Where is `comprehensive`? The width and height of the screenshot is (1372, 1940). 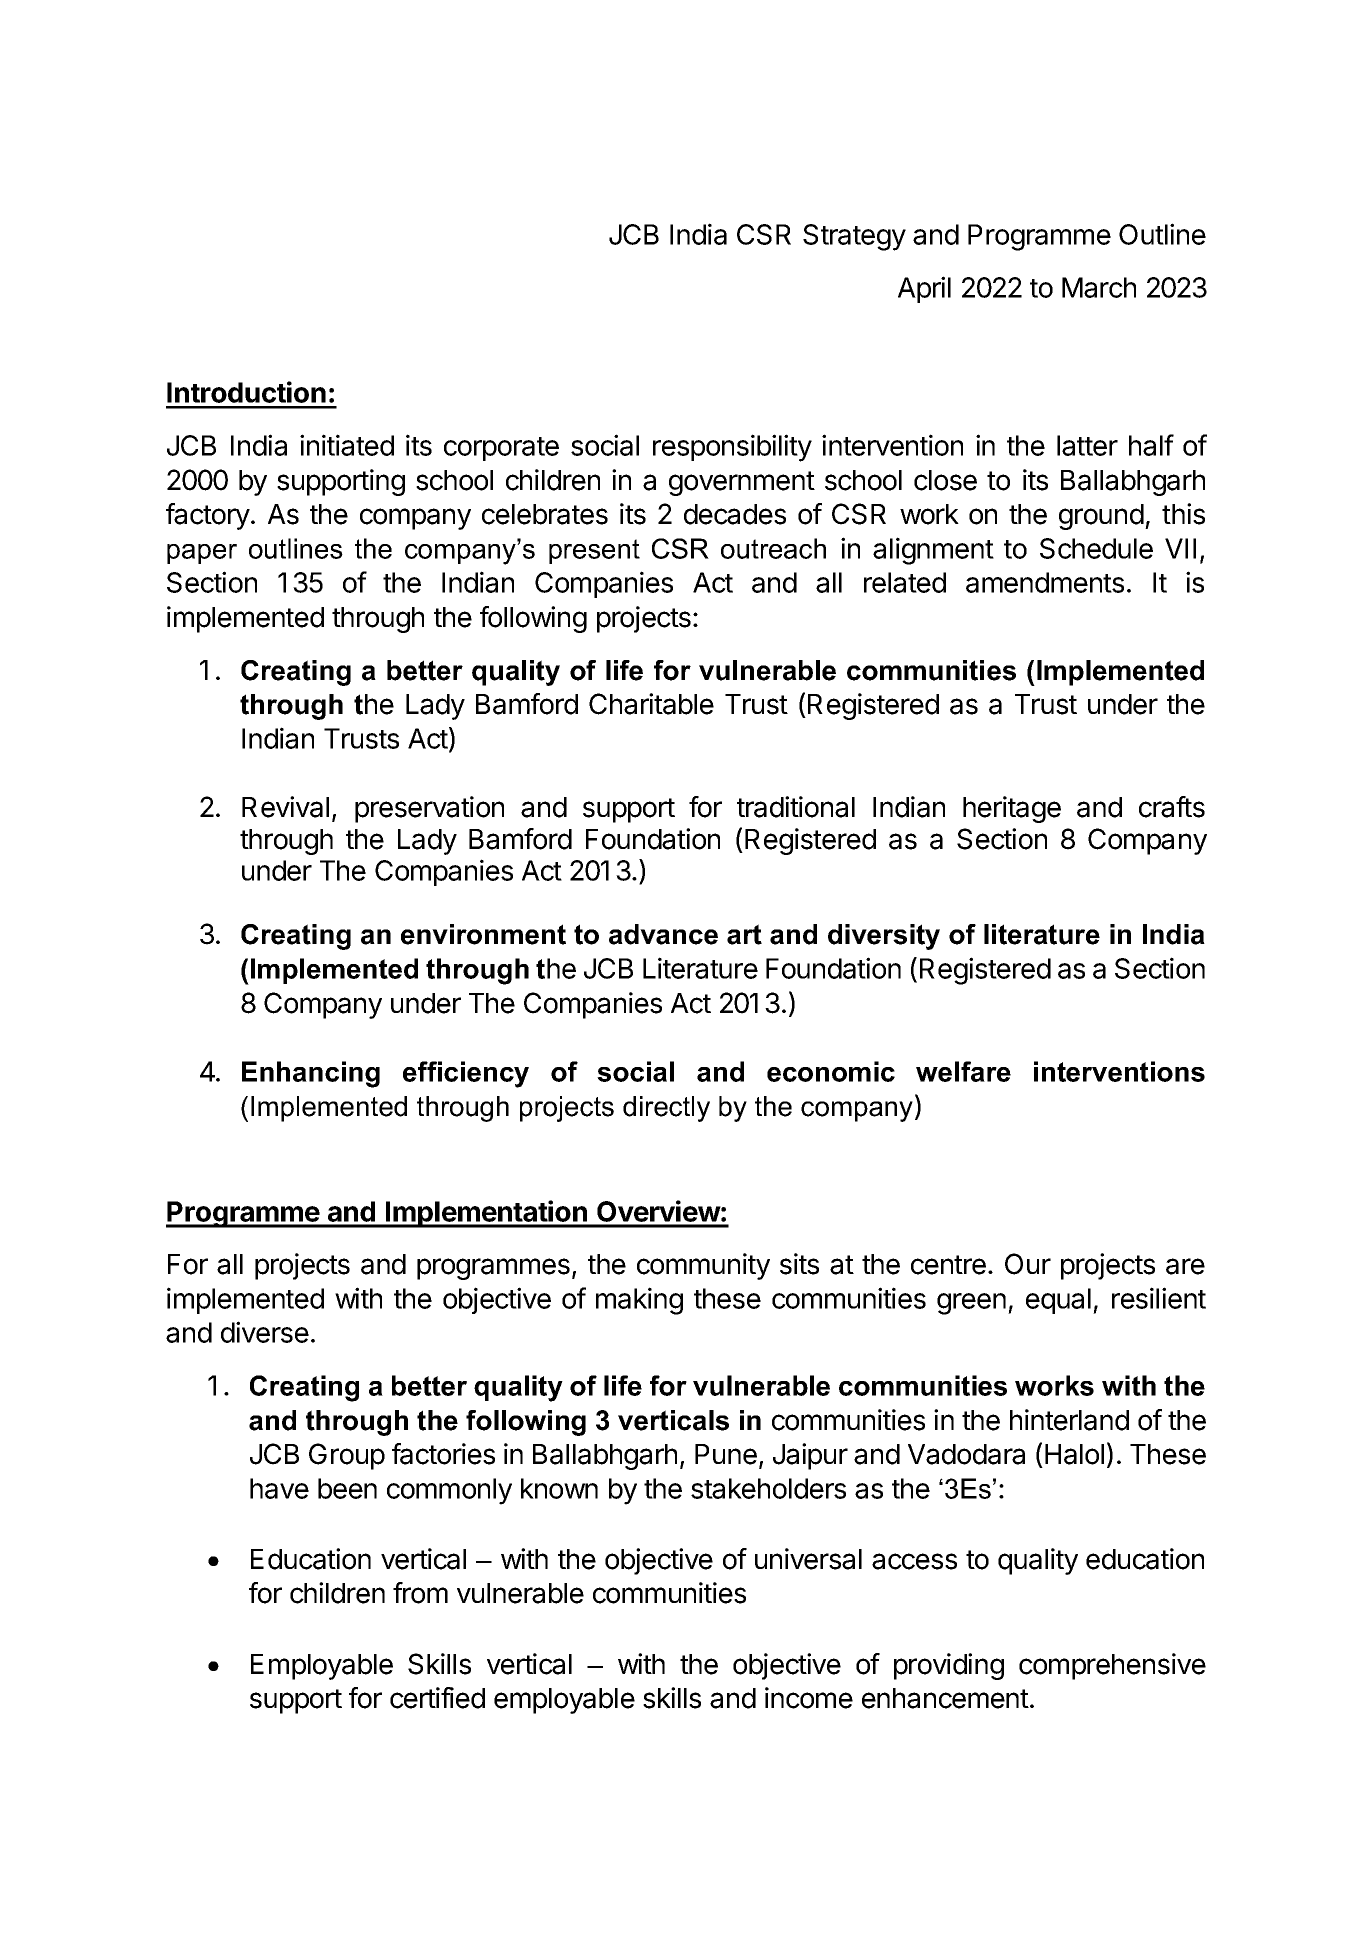 comprehensive is located at coordinates (1112, 1666).
